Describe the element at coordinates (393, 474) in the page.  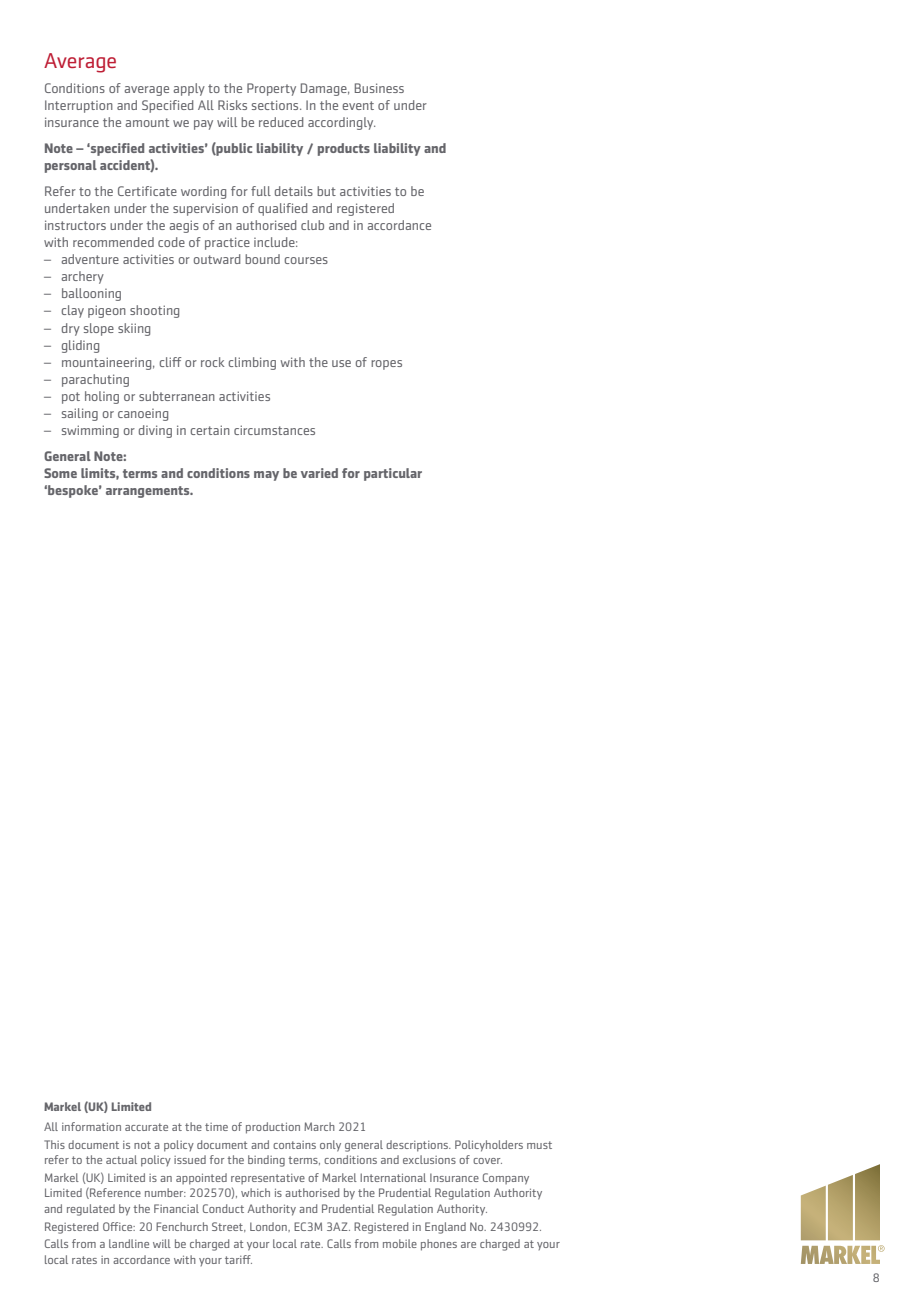
I see `particular` at that location.
